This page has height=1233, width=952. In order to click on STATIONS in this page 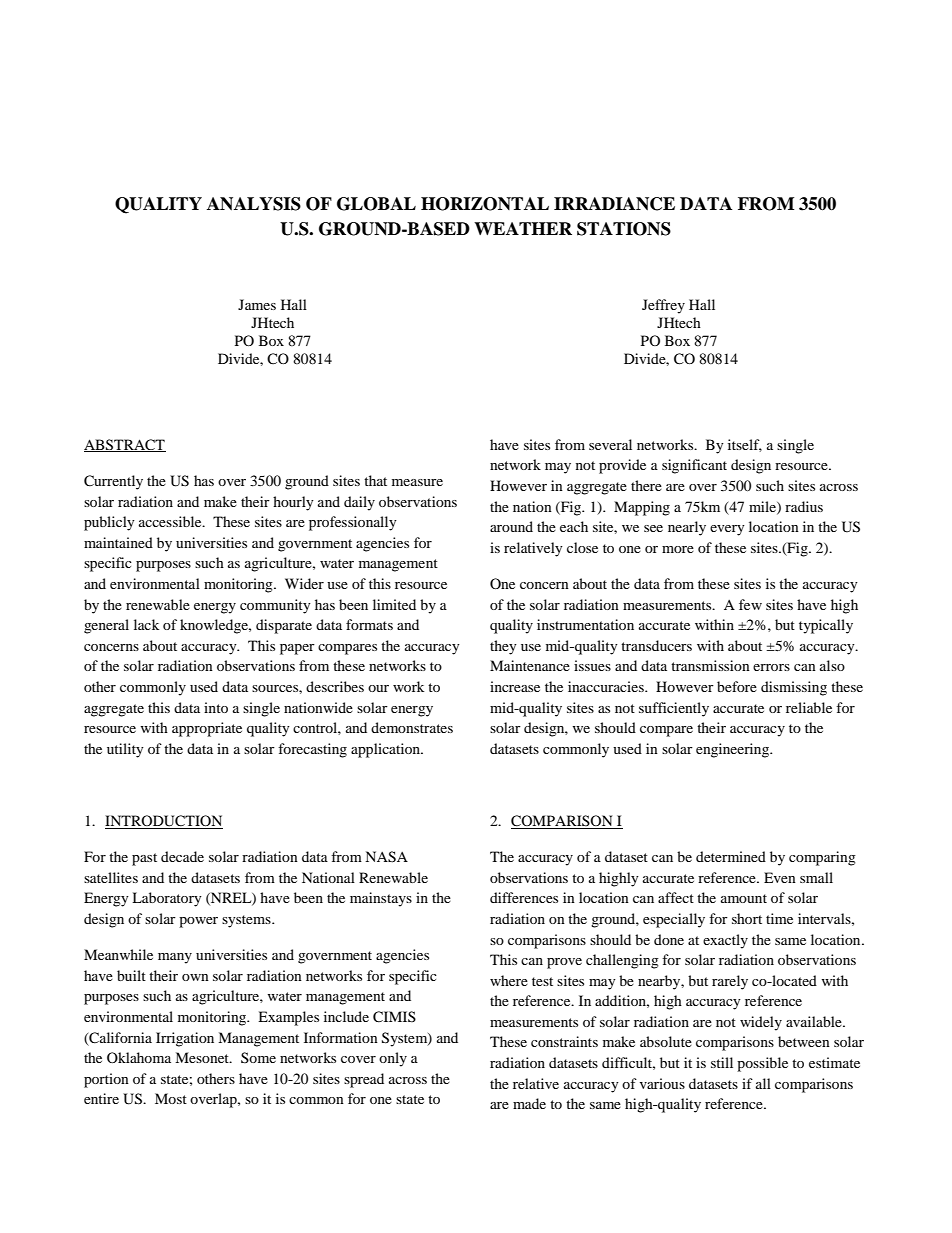, I will do `click(624, 229)`.
